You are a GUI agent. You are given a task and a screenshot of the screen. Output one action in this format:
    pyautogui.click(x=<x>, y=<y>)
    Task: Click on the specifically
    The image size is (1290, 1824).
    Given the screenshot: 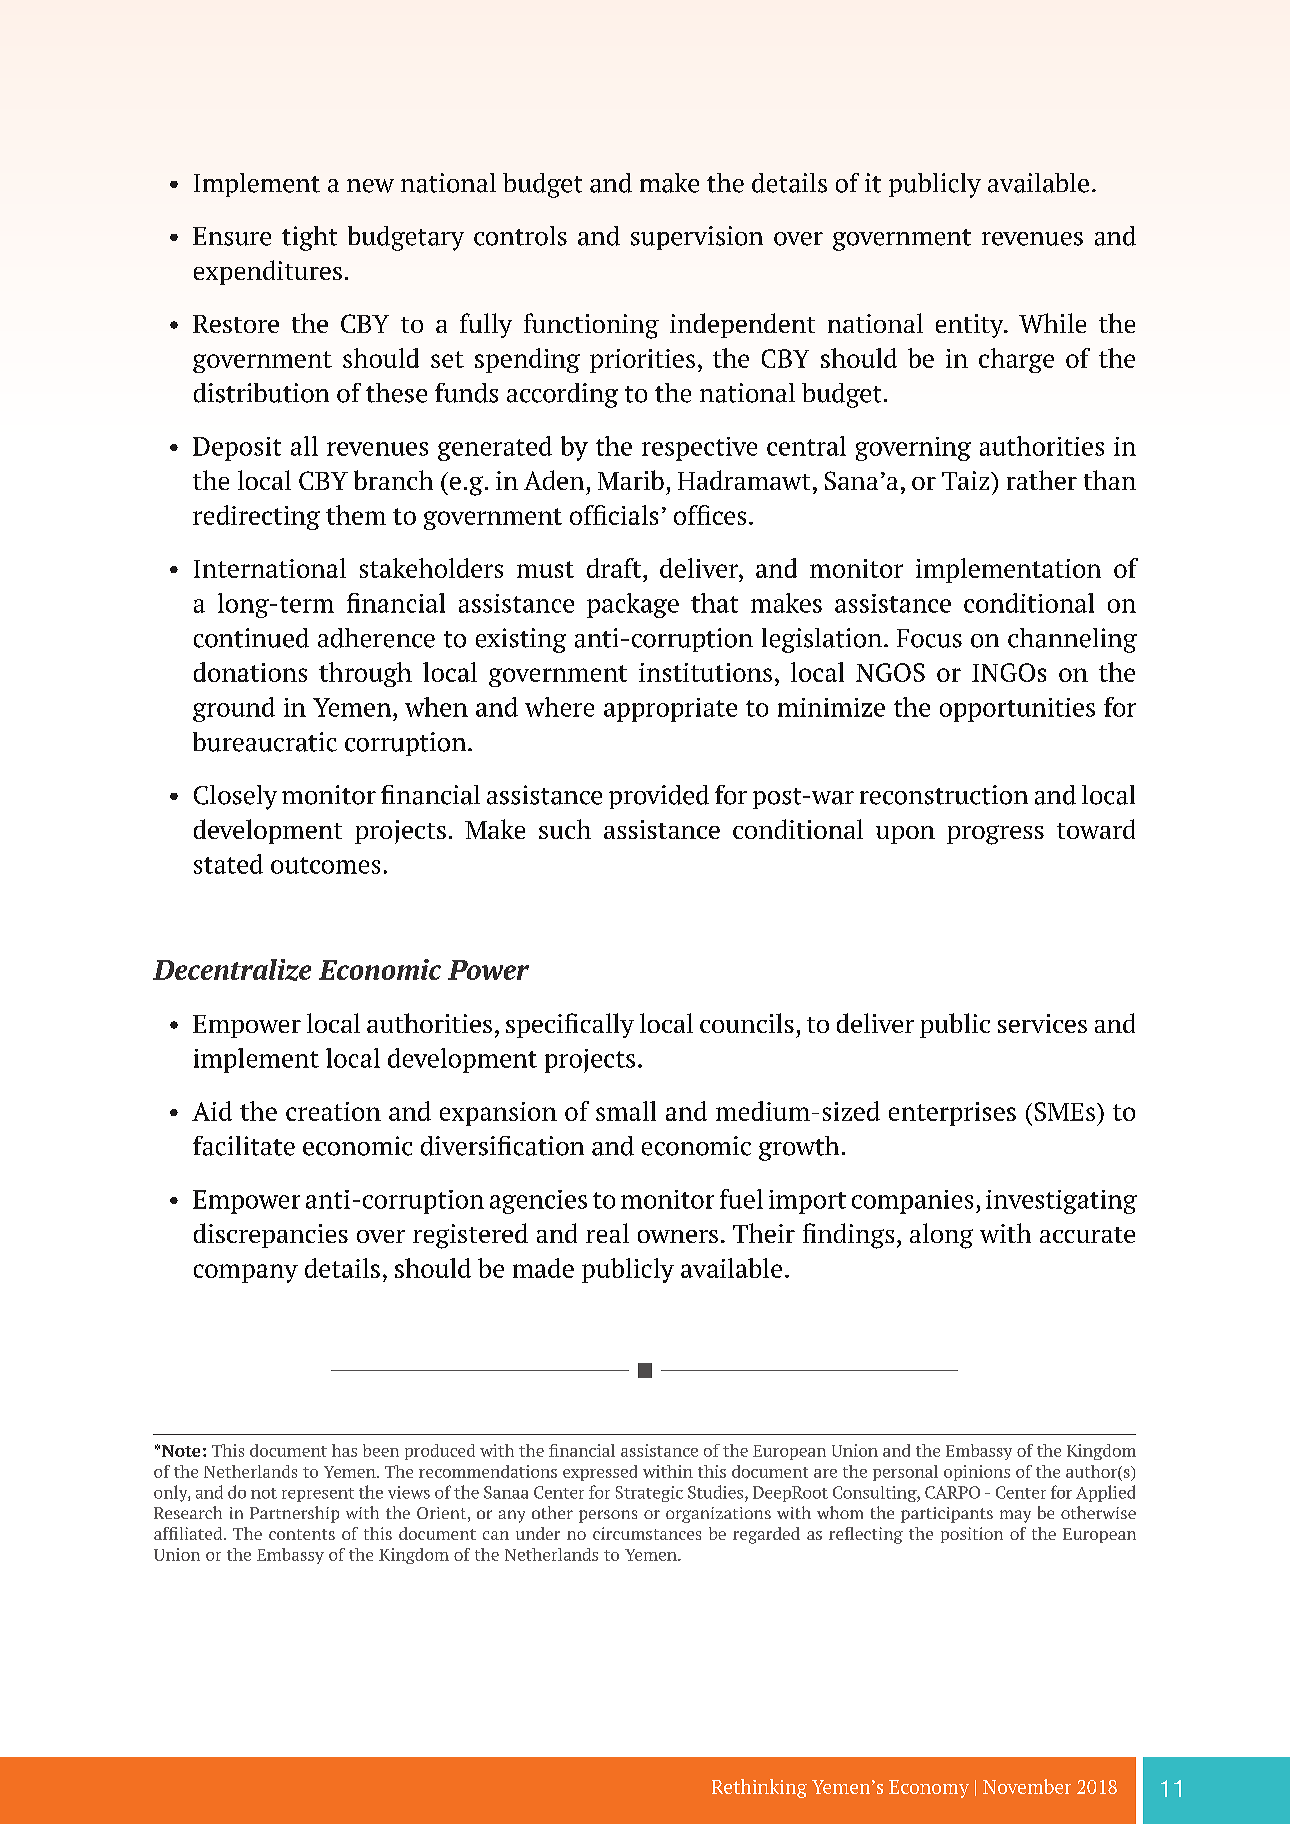 What is the action you would take?
    pyautogui.click(x=570, y=1025)
